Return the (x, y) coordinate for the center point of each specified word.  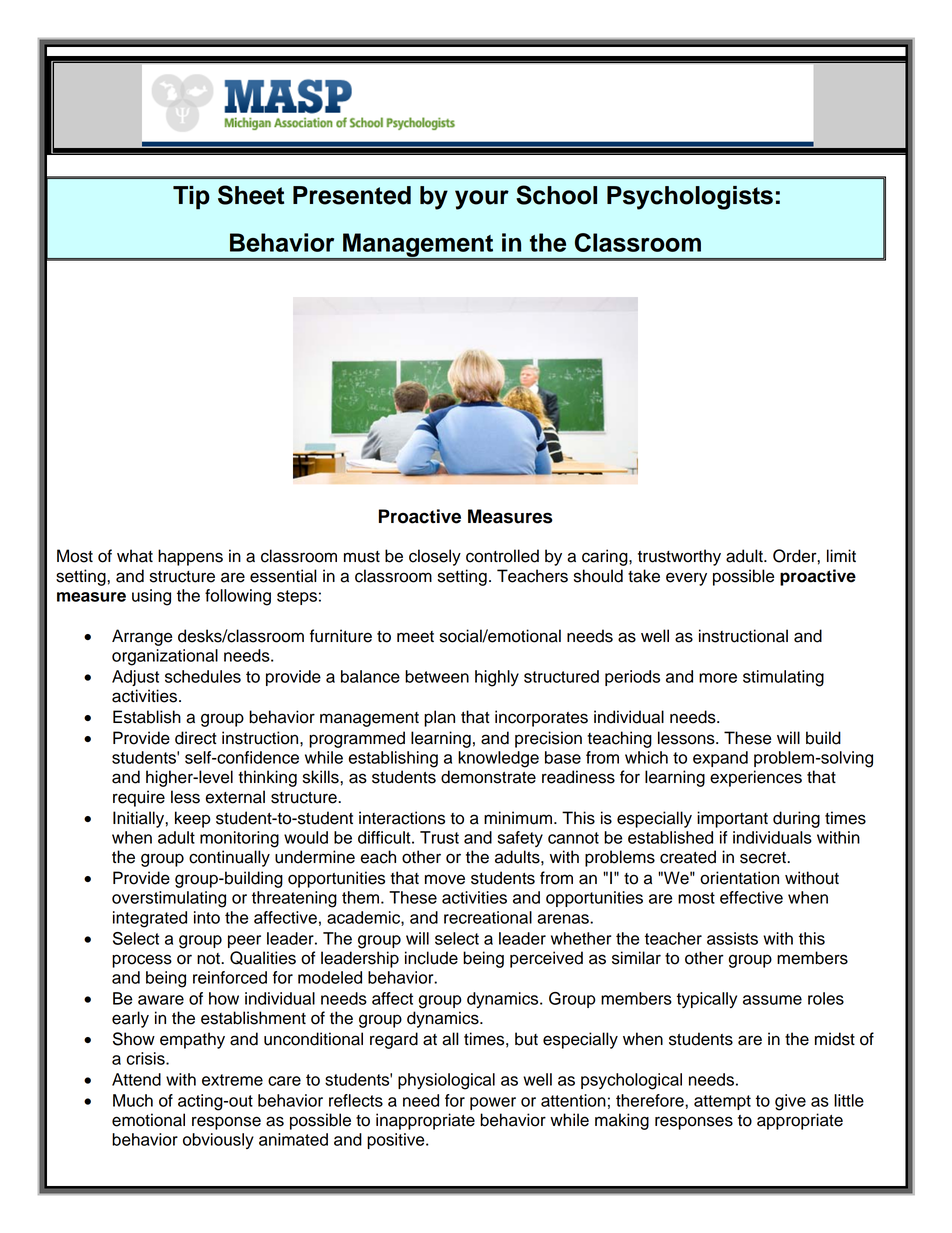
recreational (488, 917)
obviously (218, 1141)
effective (751, 897)
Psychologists (690, 198)
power (493, 1103)
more (718, 678)
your (482, 200)
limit (841, 555)
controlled (502, 556)
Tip (191, 198)
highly (497, 678)
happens (190, 557)
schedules (203, 676)
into (207, 917)
